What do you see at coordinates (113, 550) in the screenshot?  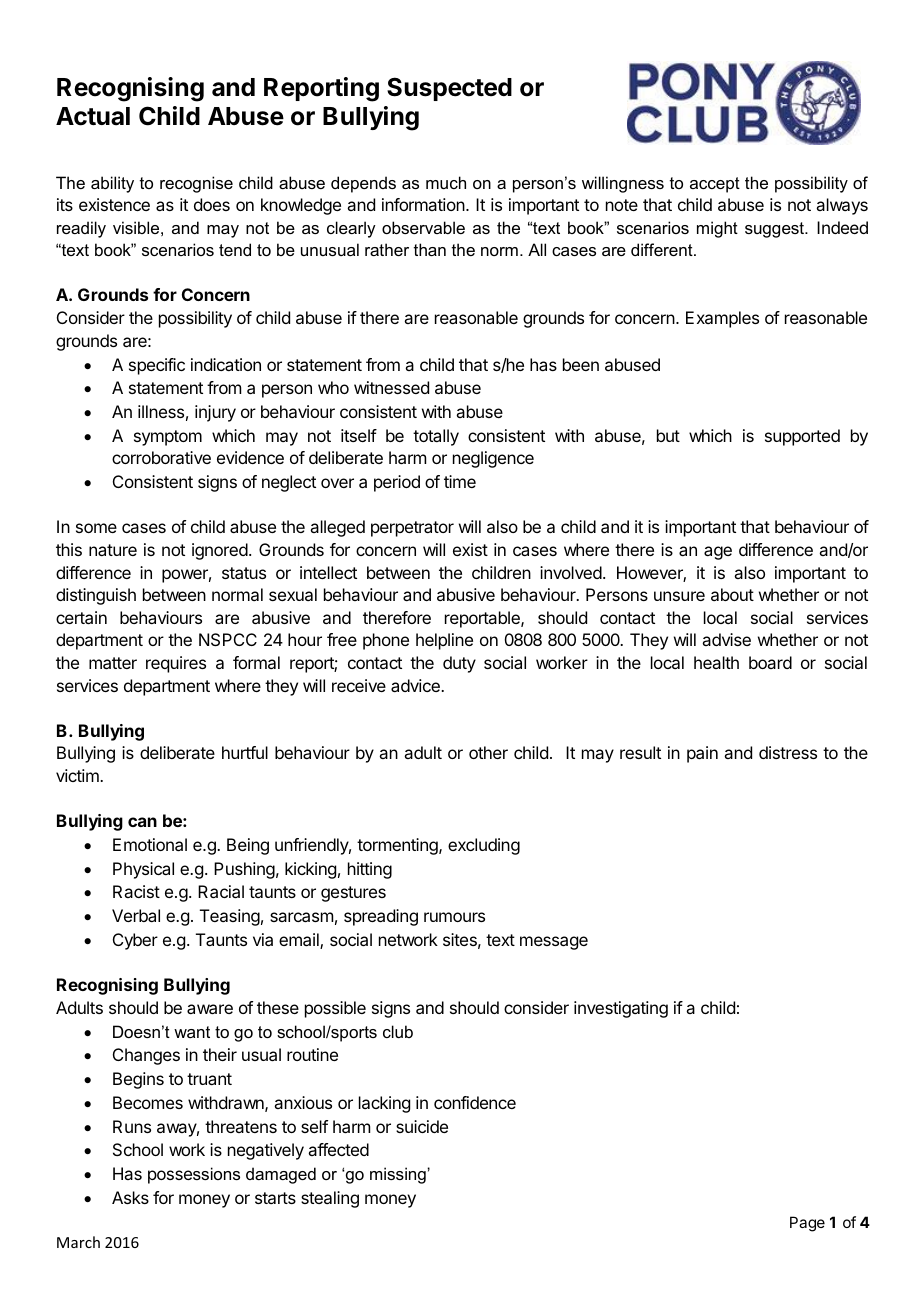 I see `nature` at bounding box center [113, 550].
